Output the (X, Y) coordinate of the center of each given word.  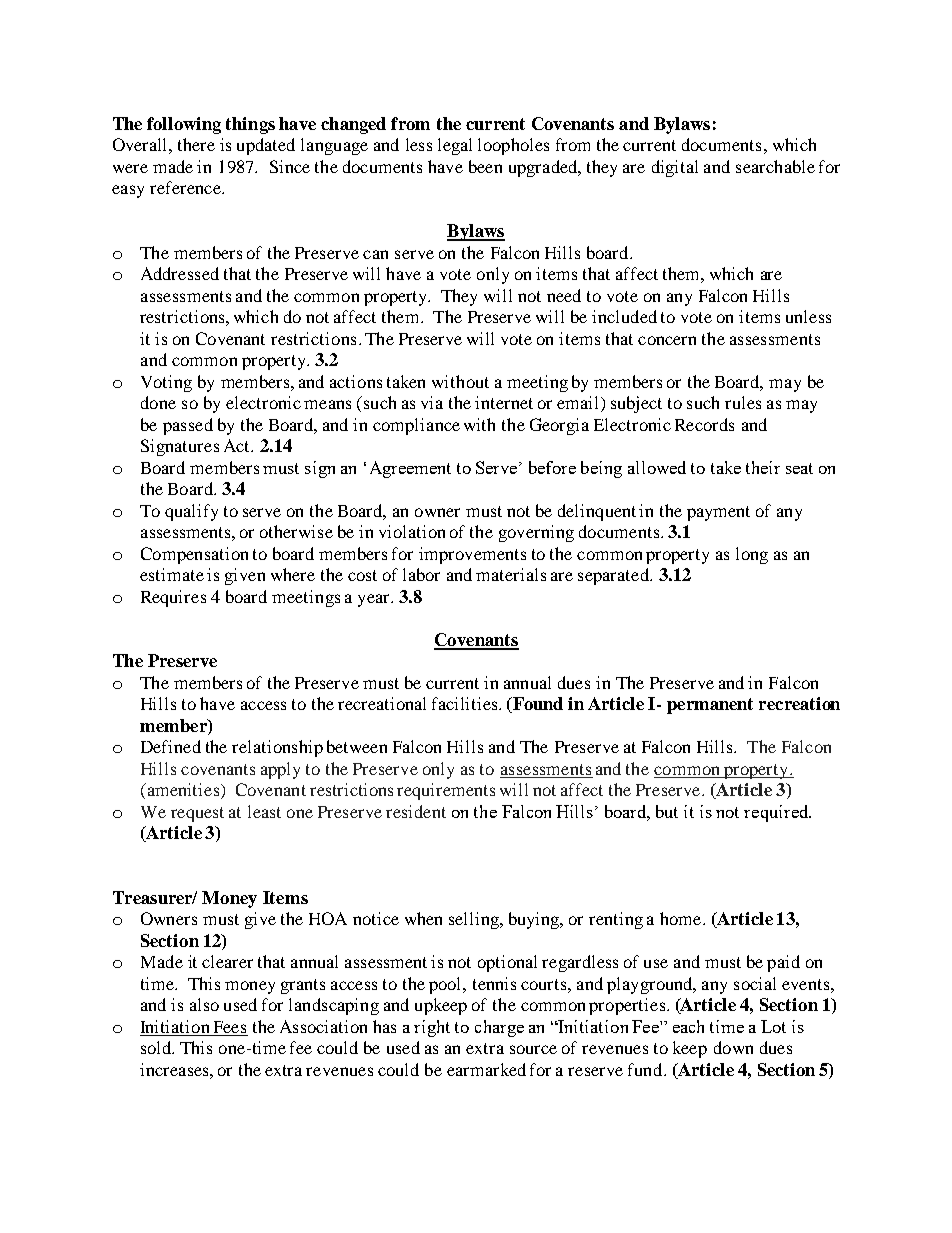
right (432, 1028)
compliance (416, 426)
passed (188, 426)
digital (675, 168)
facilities (466, 703)
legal (455, 146)
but (667, 811)
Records (704, 424)
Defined (171, 746)
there (196, 144)
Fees (229, 1028)
